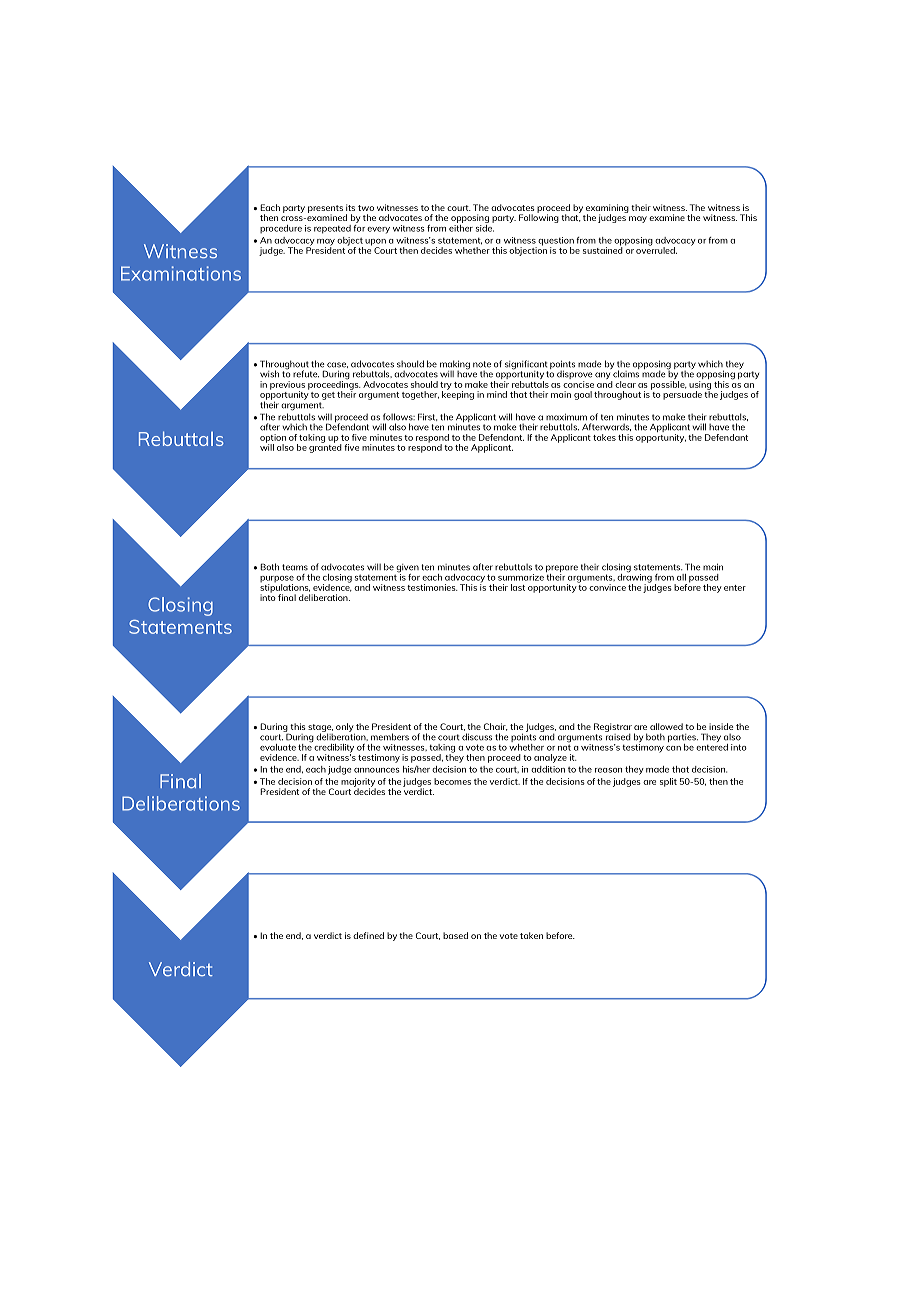  What do you see at coordinates (281, 229) in the screenshot?
I see `procedure` at bounding box center [281, 229].
